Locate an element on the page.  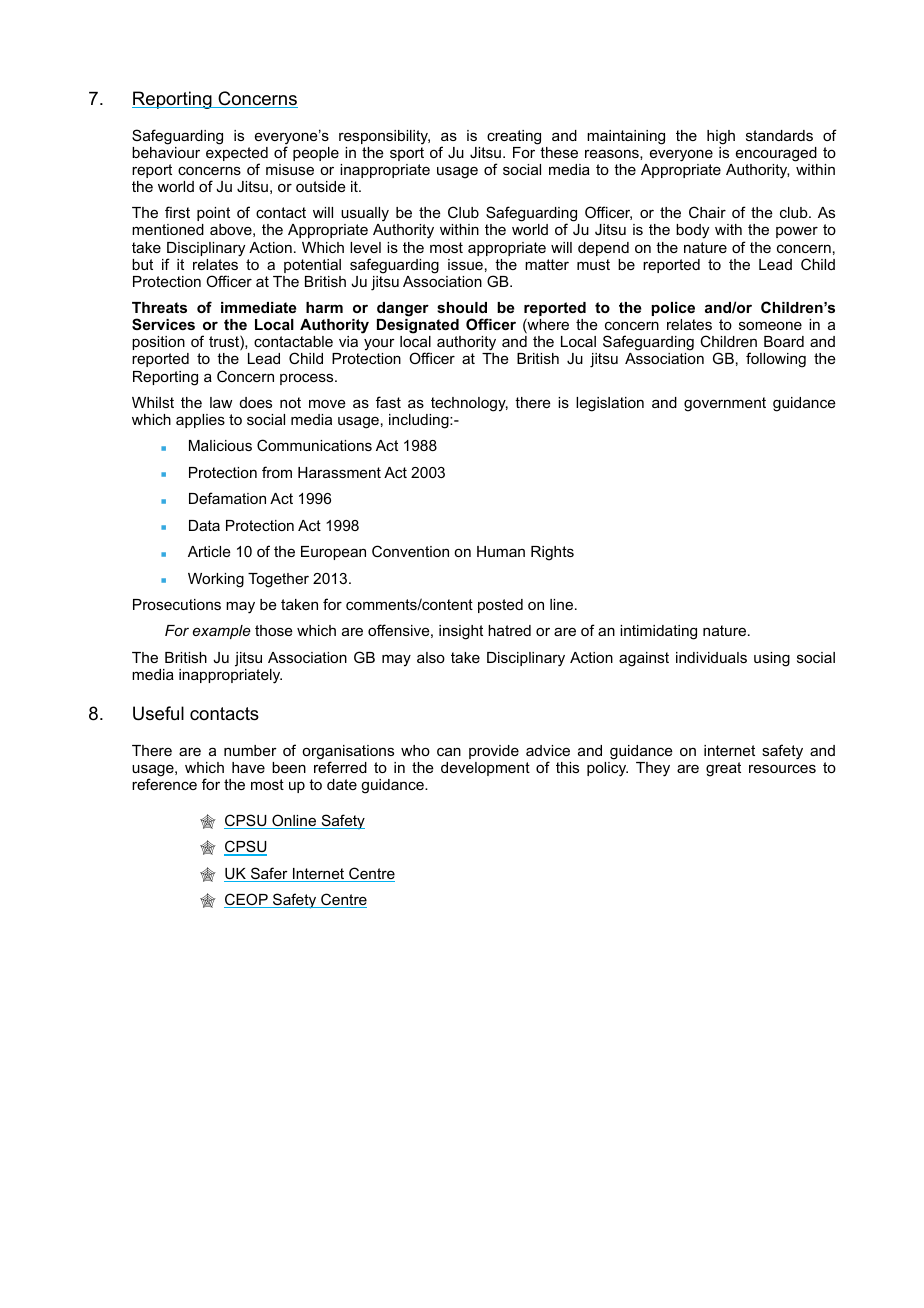
development is located at coordinates (485, 769).
